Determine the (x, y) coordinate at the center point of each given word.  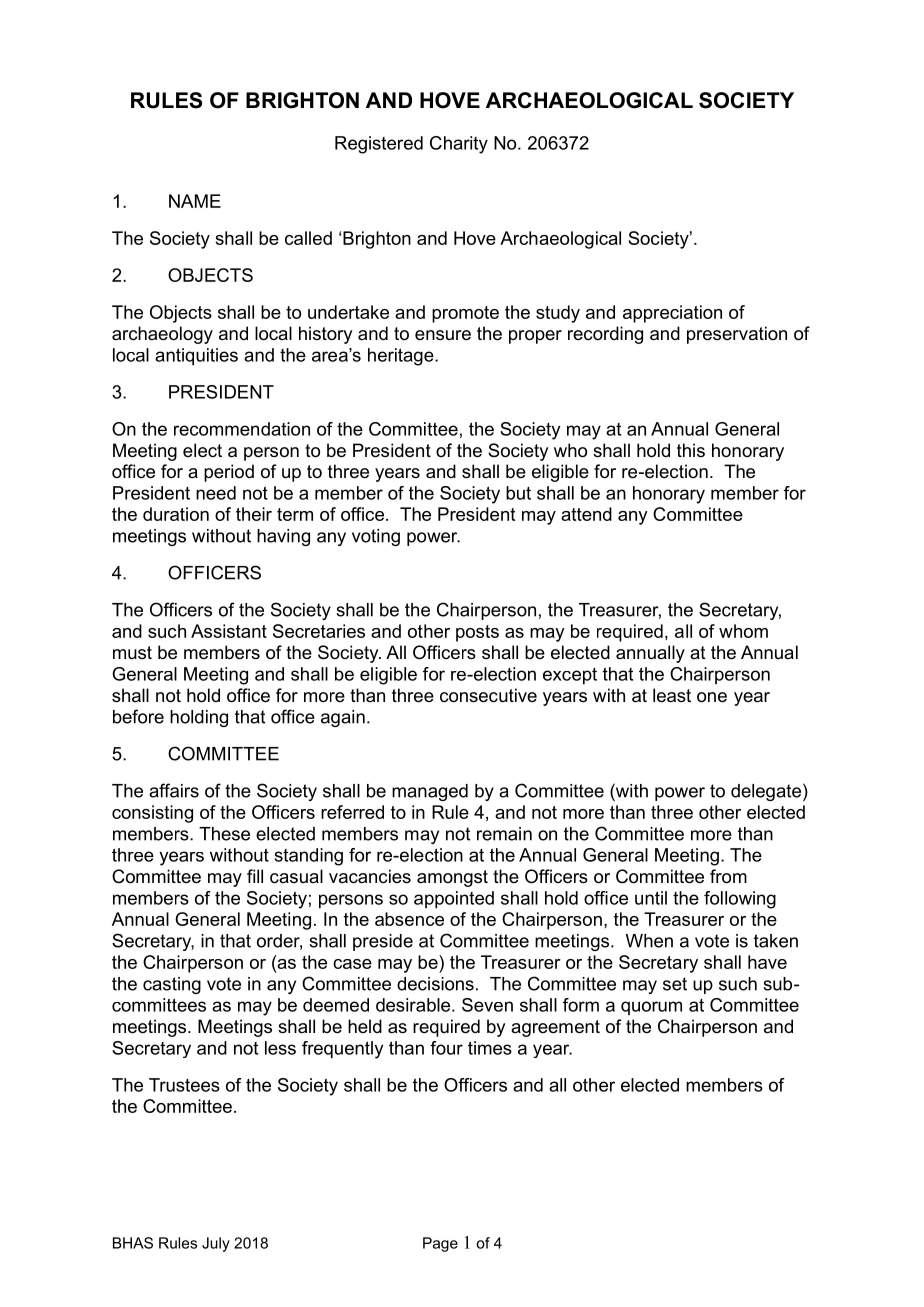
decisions (435, 984)
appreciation (672, 314)
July (216, 1244)
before (138, 716)
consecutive (488, 695)
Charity (459, 145)
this (691, 450)
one (712, 697)
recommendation (242, 429)
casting (172, 985)
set (675, 984)
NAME (195, 201)
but (518, 493)
